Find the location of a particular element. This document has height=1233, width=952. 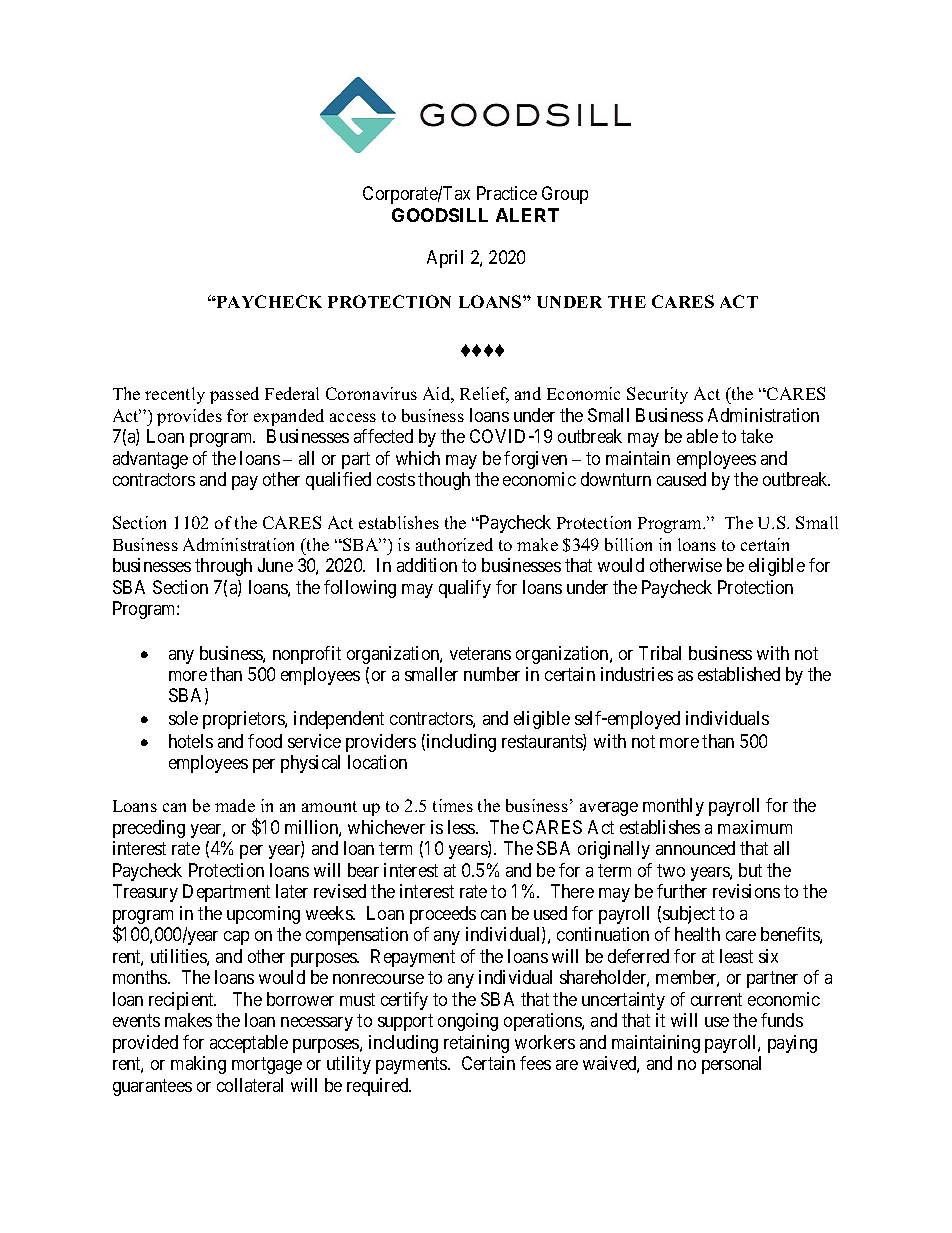

through is located at coordinates (223, 567).
